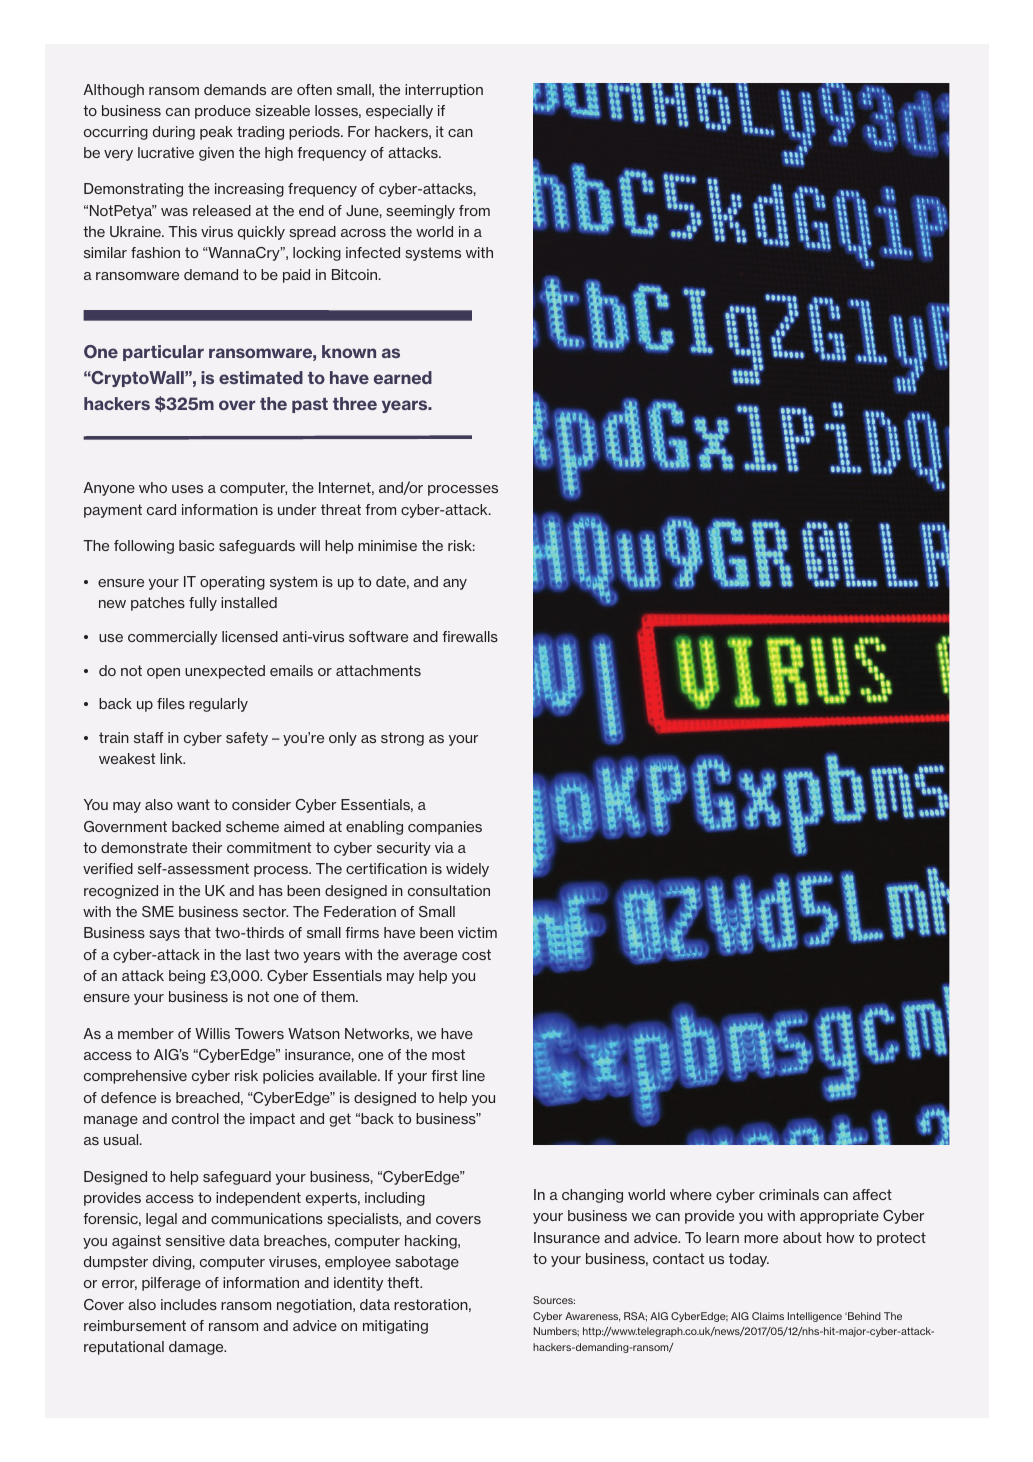 This image has width=1033, height=1462. Describe the element at coordinates (444, 91) in the image. I see `interruption` at that location.
